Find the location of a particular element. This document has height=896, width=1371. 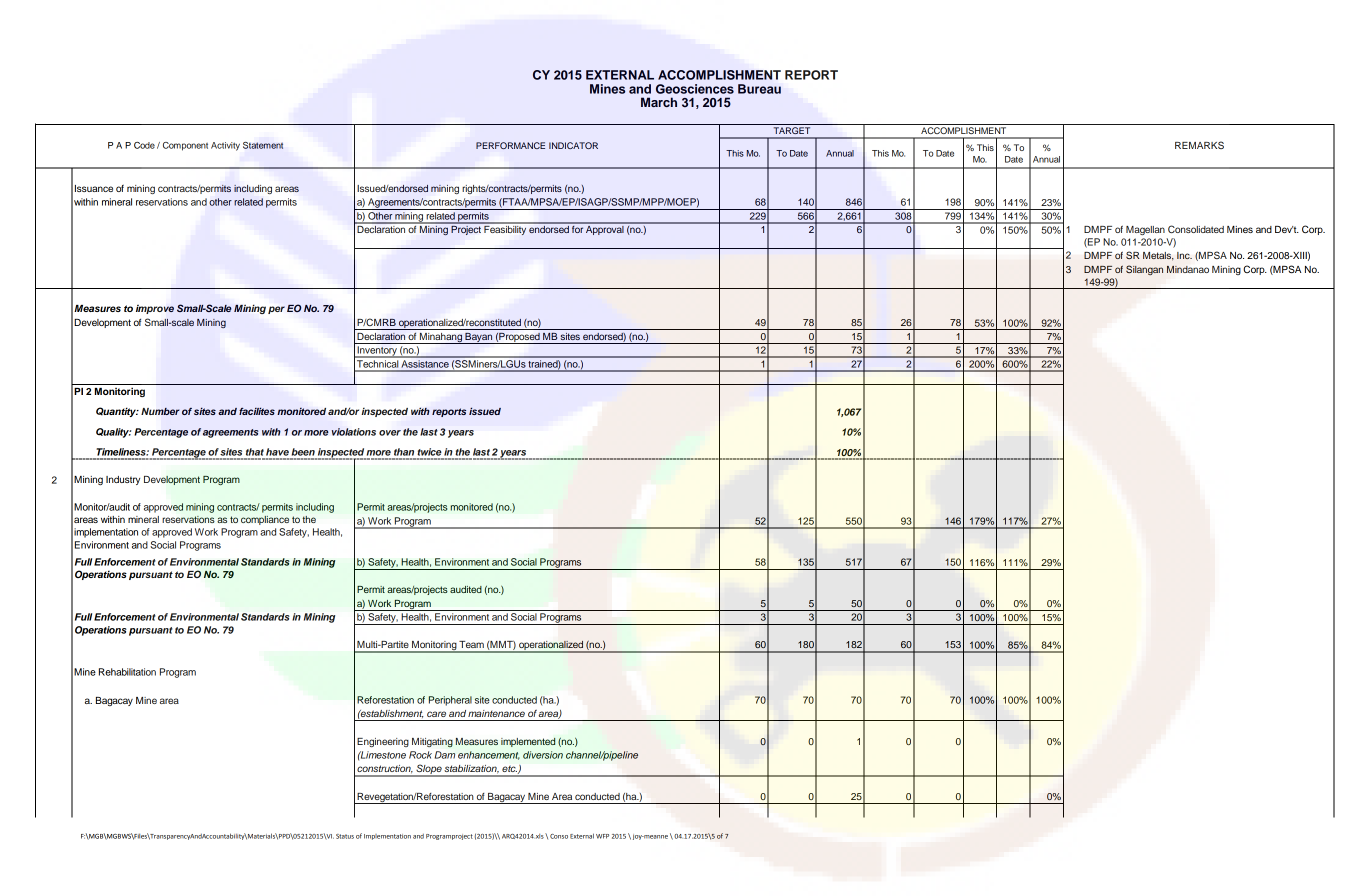

March is located at coordinates (659, 102).
